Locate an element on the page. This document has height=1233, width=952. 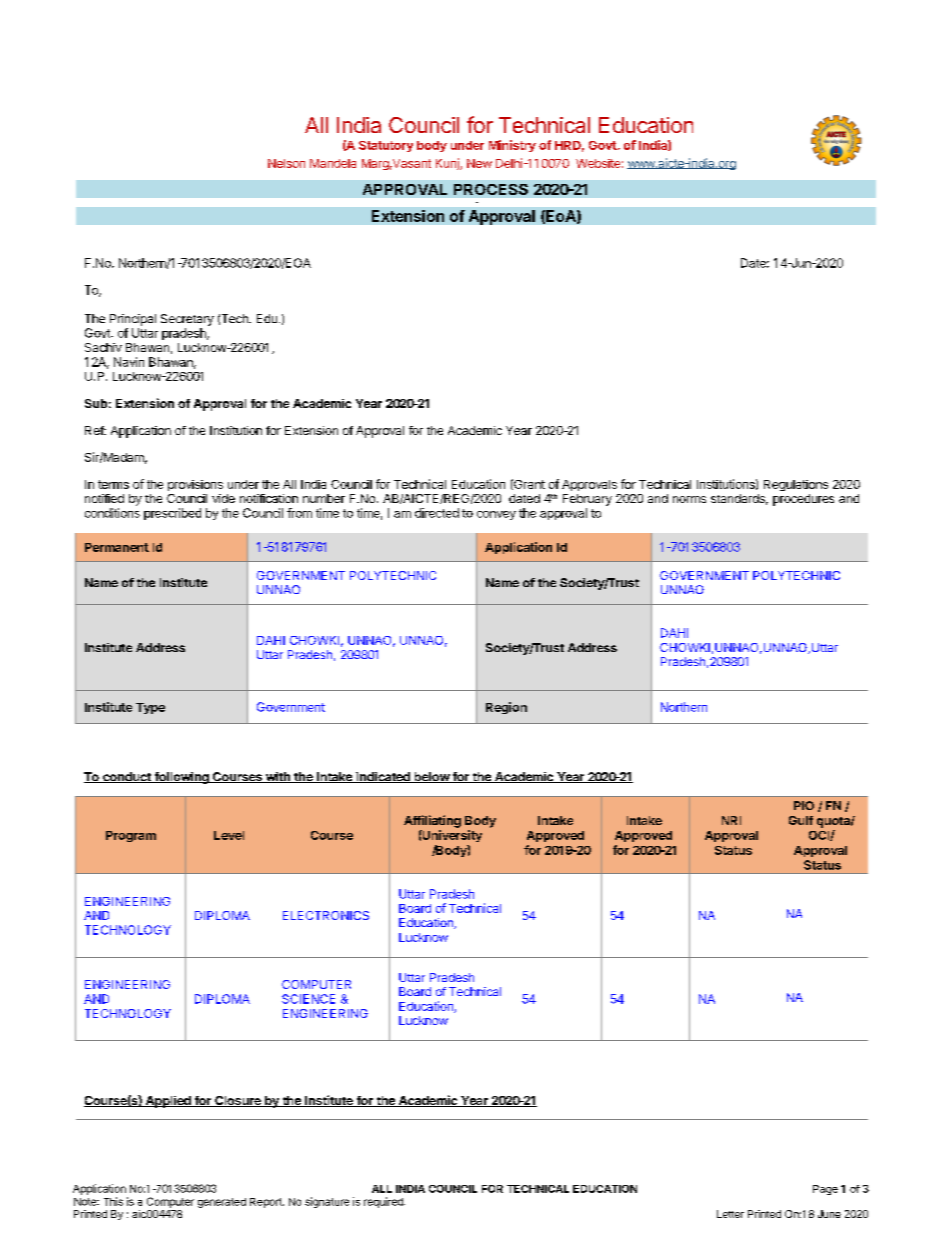
Gulf is located at coordinates (801, 820).
